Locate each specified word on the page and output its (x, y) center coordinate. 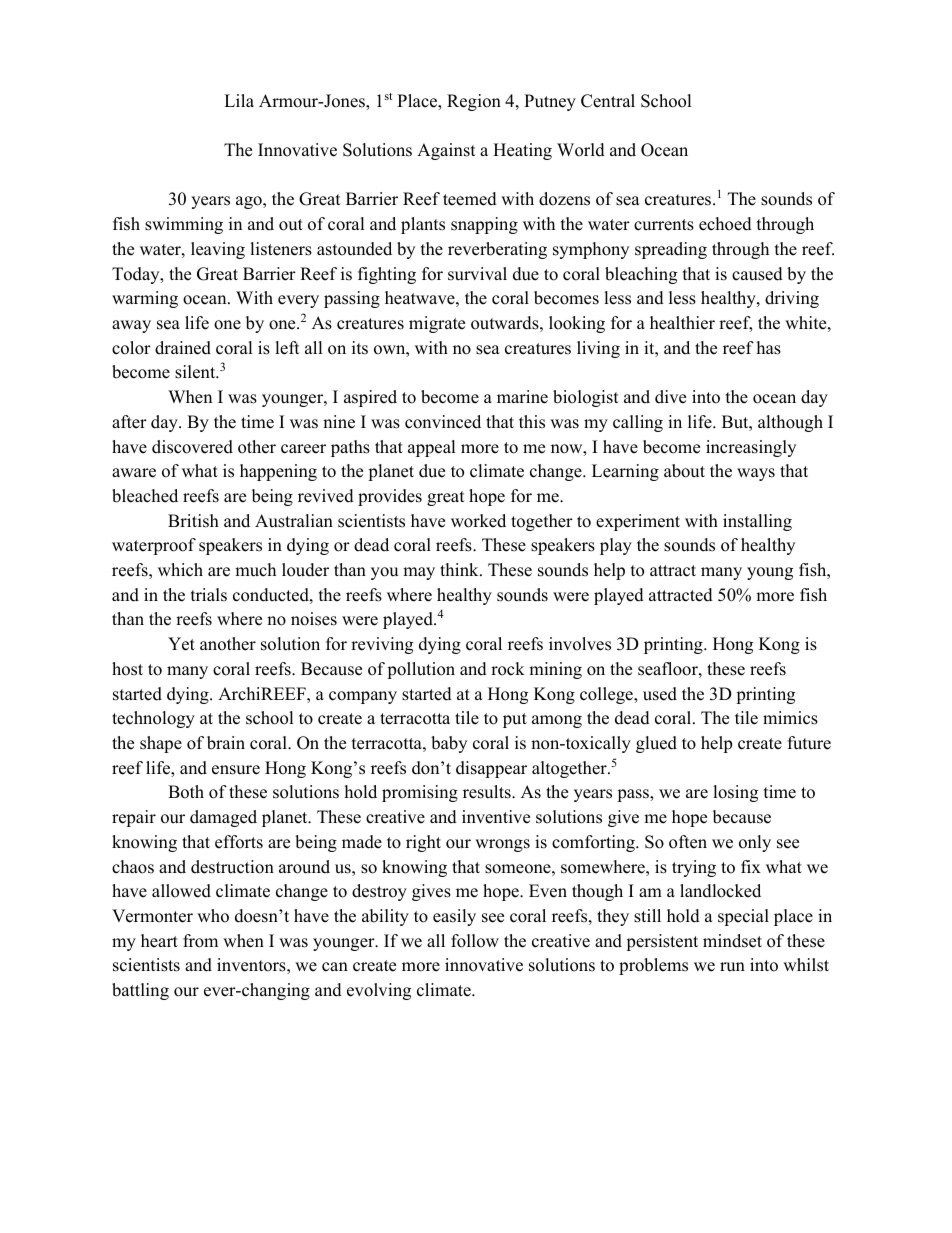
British (193, 521)
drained (183, 348)
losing (735, 793)
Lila (239, 100)
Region (474, 102)
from (200, 941)
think (460, 569)
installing (757, 522)
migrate (437, 324)
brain (226, 743)
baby (449, 744)
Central (608, 101)
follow (475, 941)
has (769, 348)
